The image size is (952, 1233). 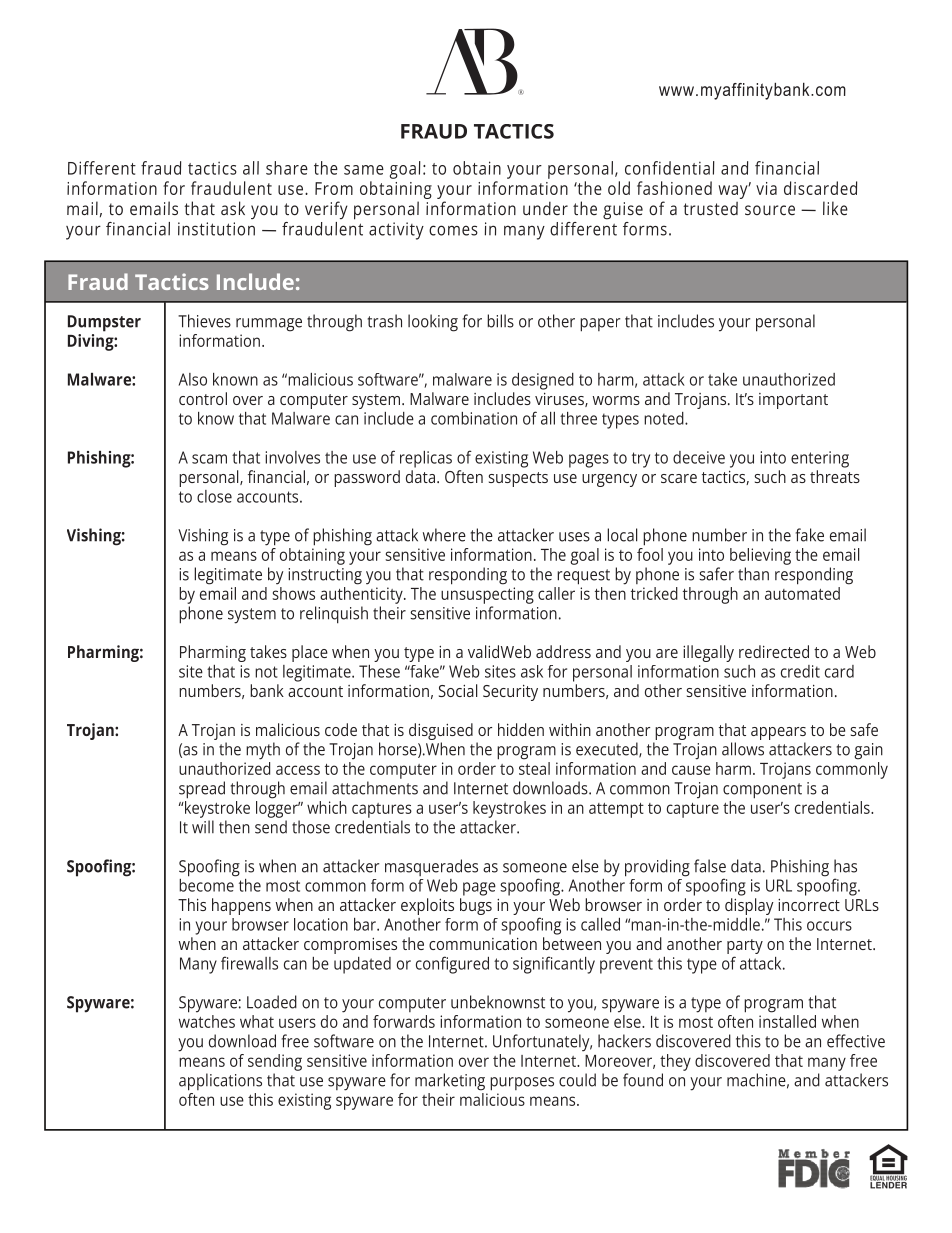 What do you see at coordinates (204, 321) in the screenshot?
I see `Thieves` at bounding box center [204, 321].
